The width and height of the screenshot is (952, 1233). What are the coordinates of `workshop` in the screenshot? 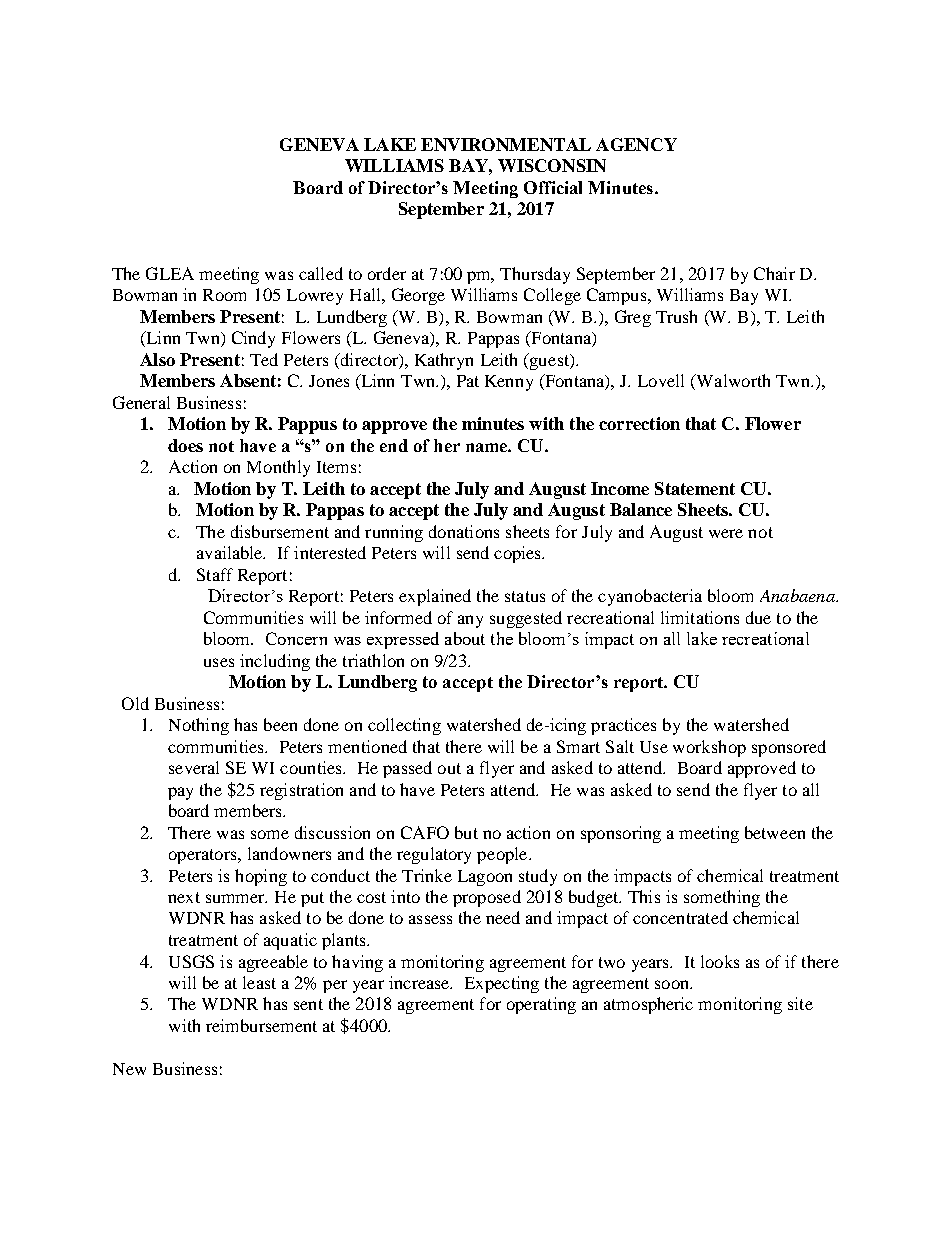 It's located at (709, 748).
